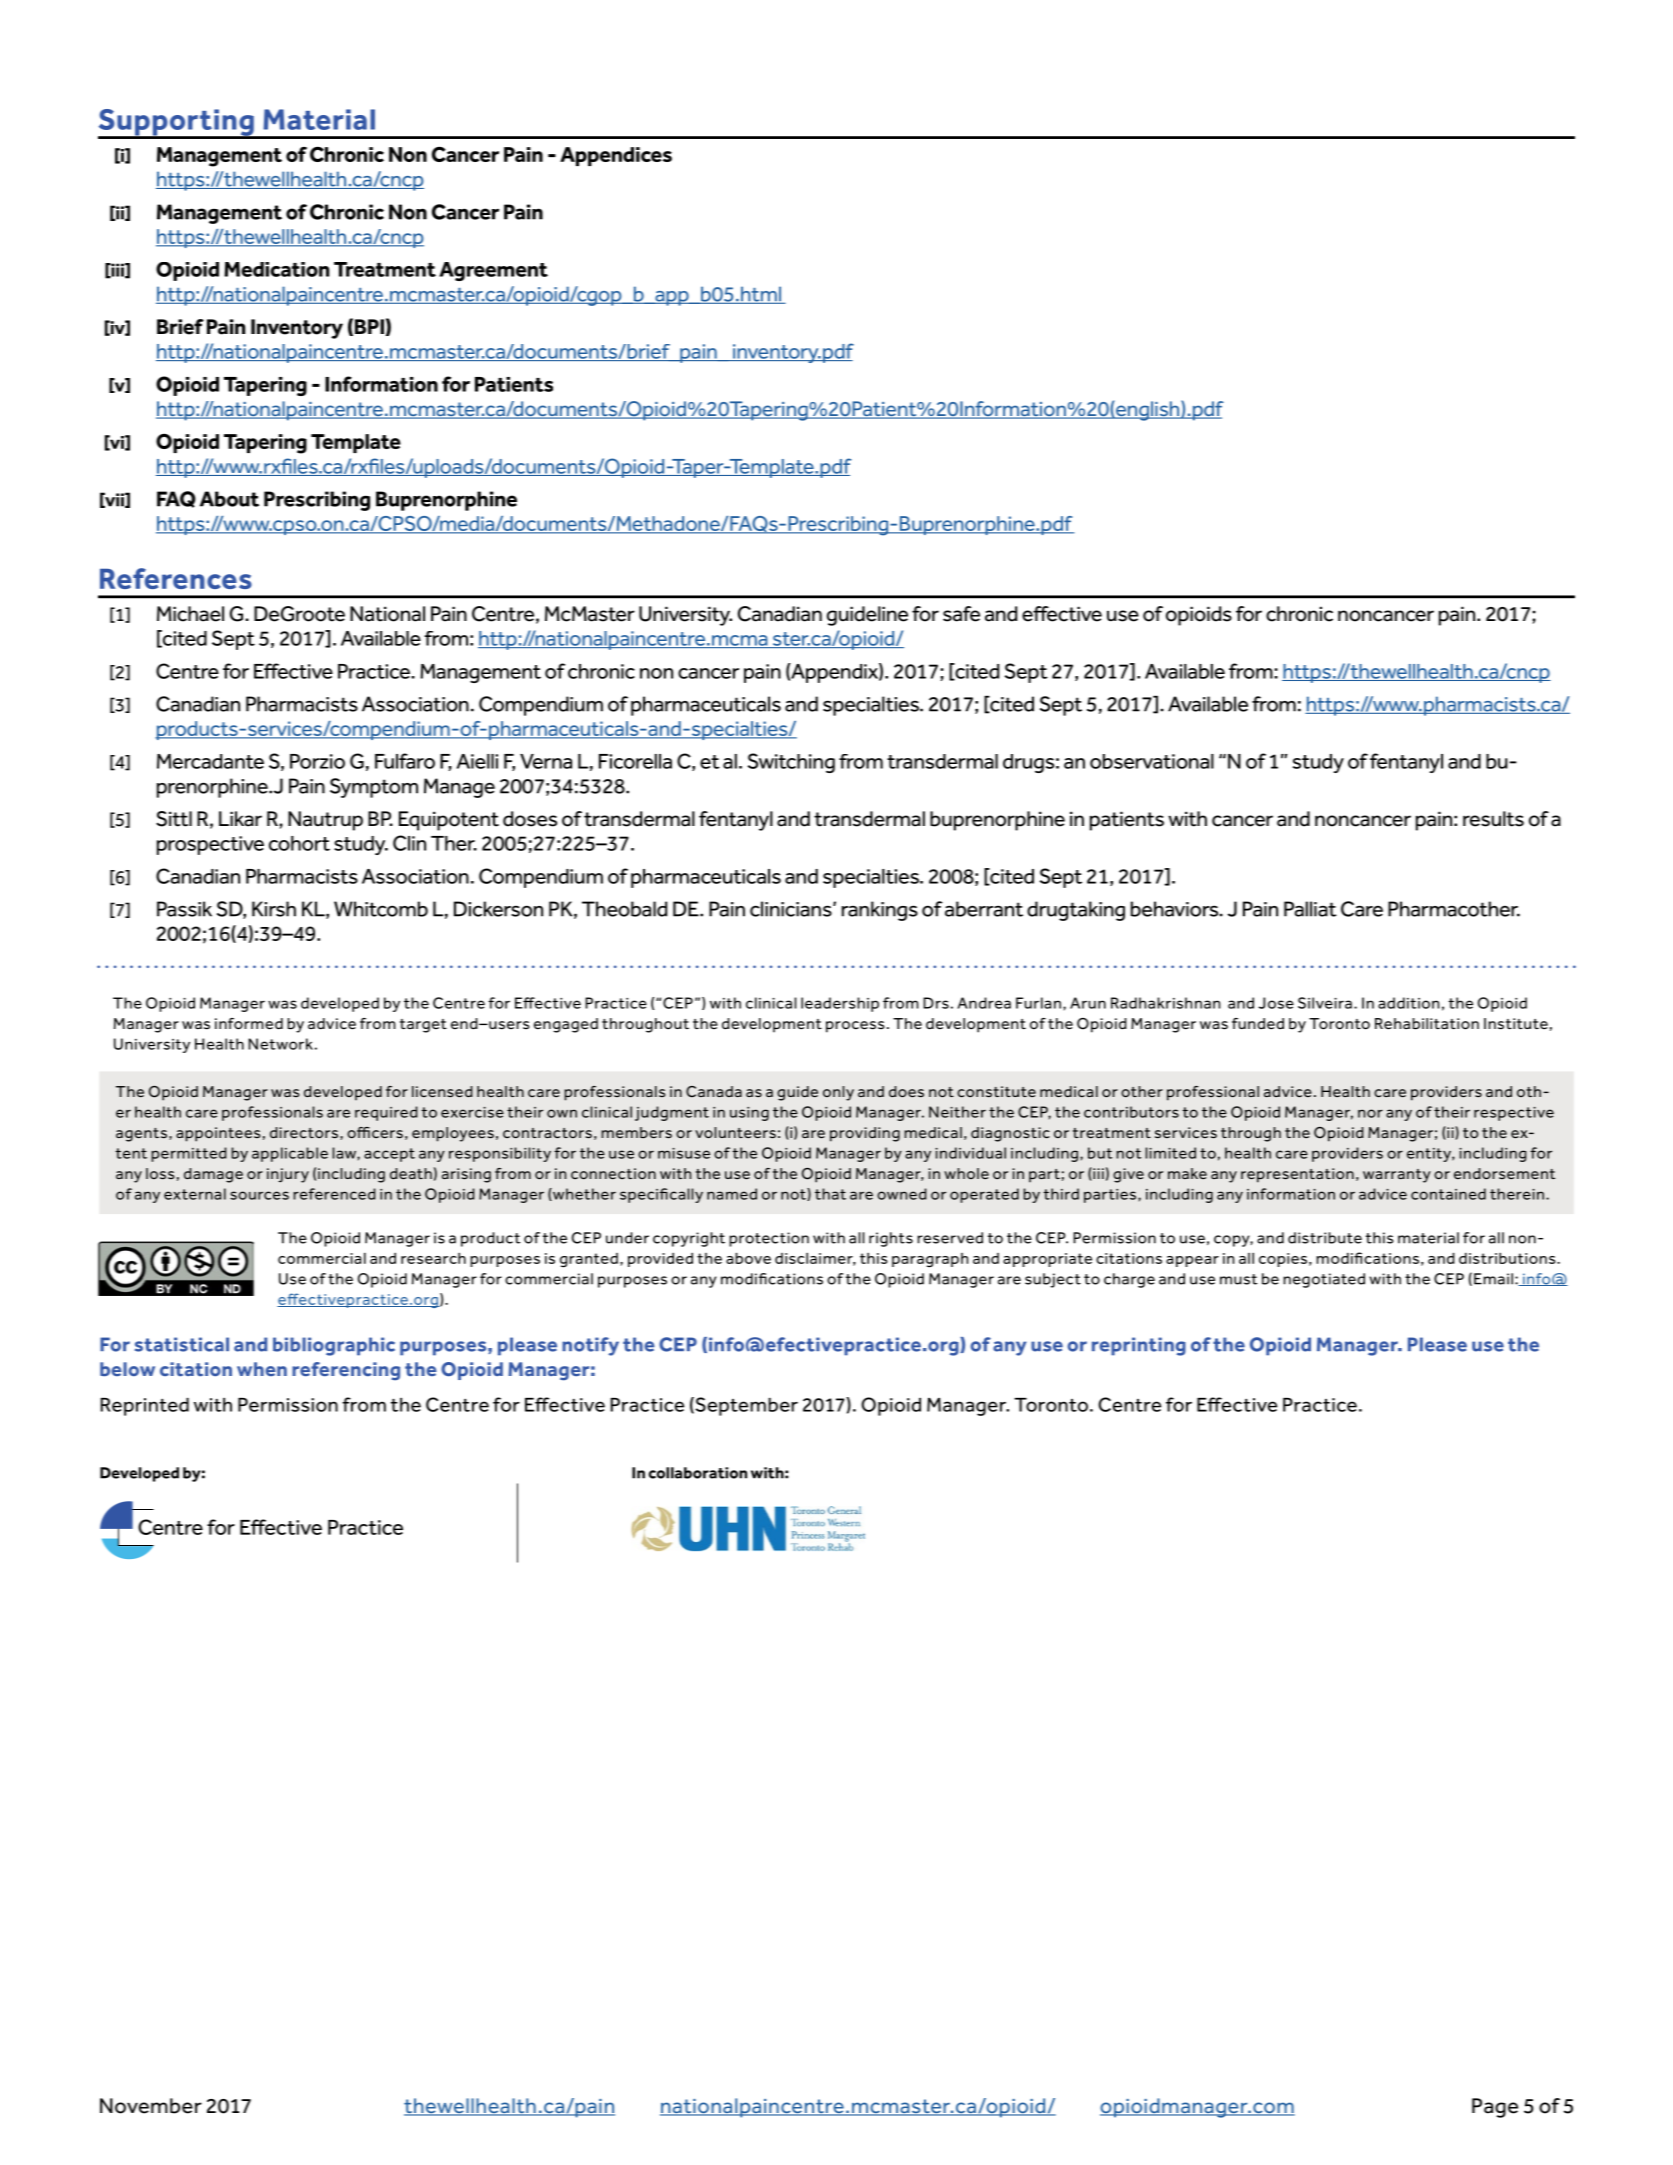  Describe the element at coordinates (262, 1369) in the screenshot. I see `when` at that location.
